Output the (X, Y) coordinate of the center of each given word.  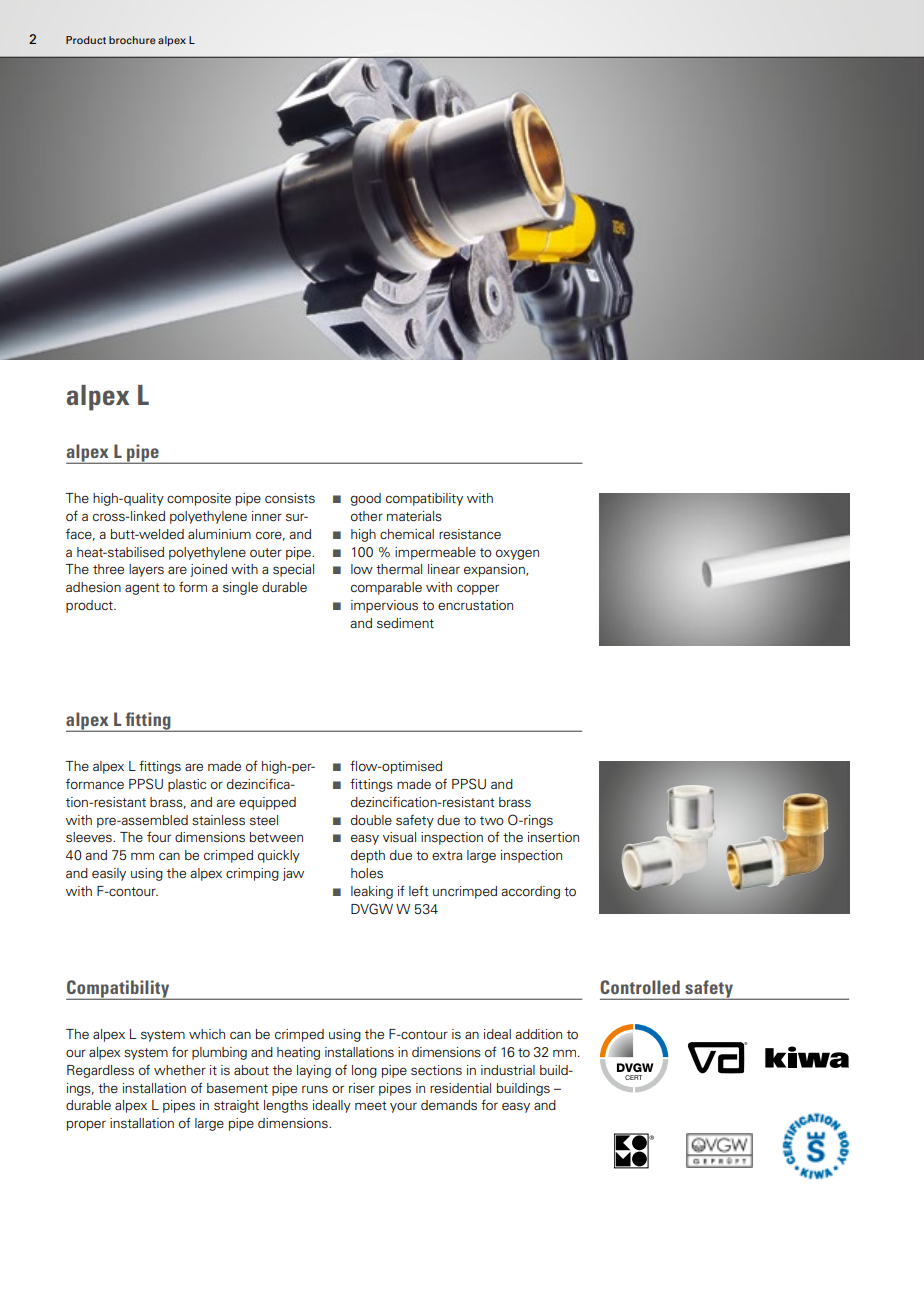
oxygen (517, 554)
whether (180, 1070)
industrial (508, 1070)
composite (199, 499)
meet (371, 1105)
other (367, 516)
